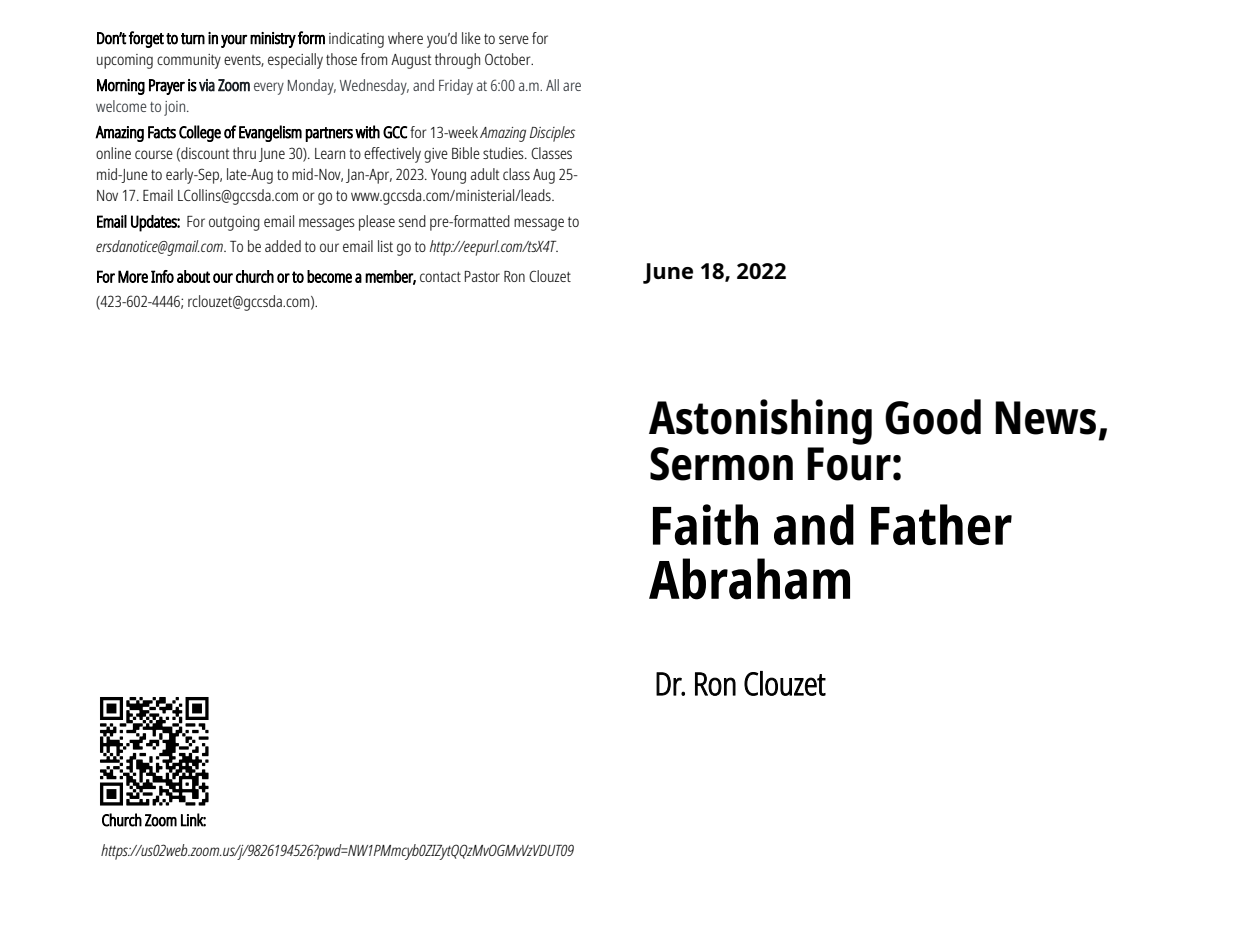 The image size is (1233, 952). What do you see at coordinates (244, 153) in the screenshot?
I see `thru` at bounding box center [244, 153].
